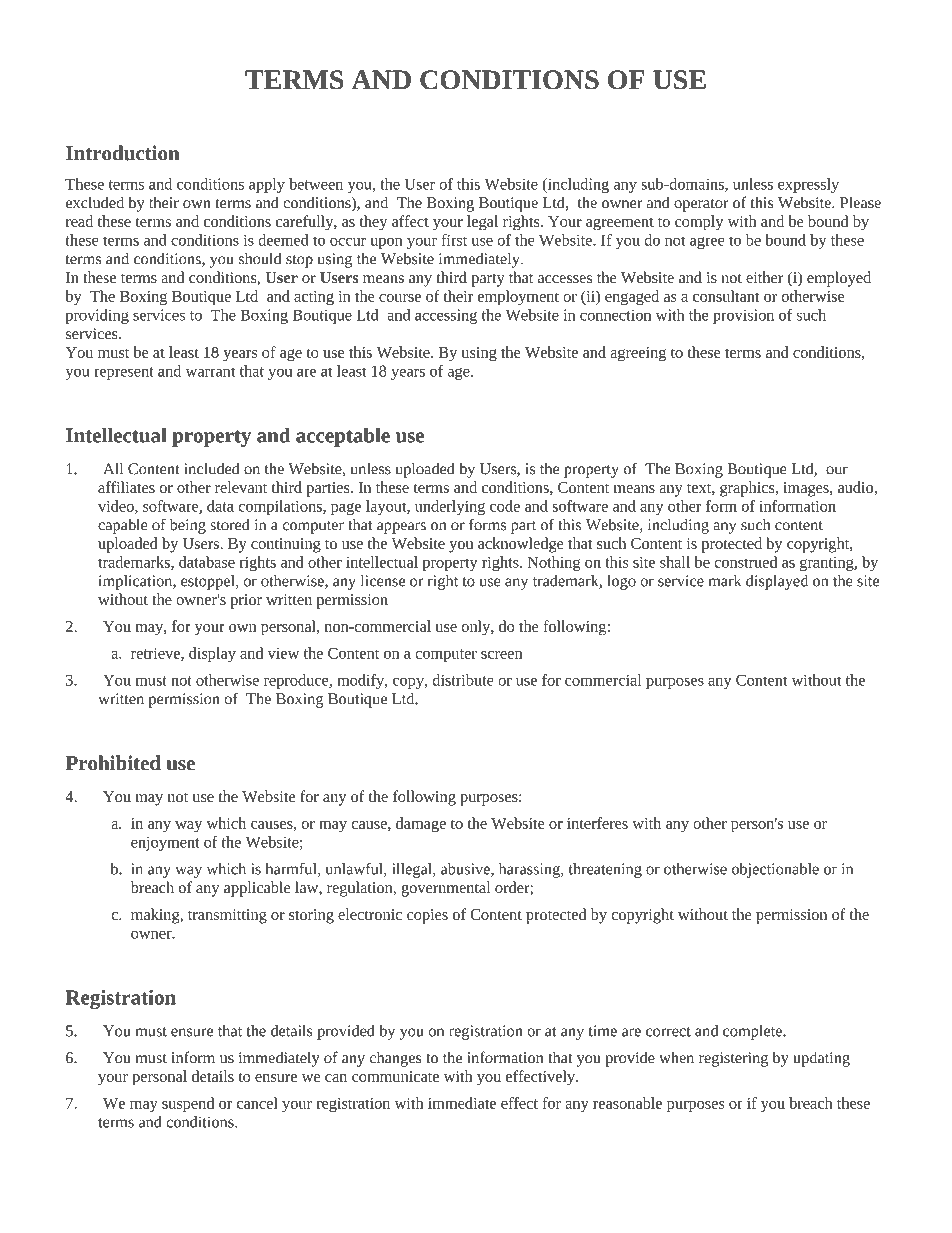  Describe the element at coordinates (808, 185) in the image. I see `expressly` at that location.
